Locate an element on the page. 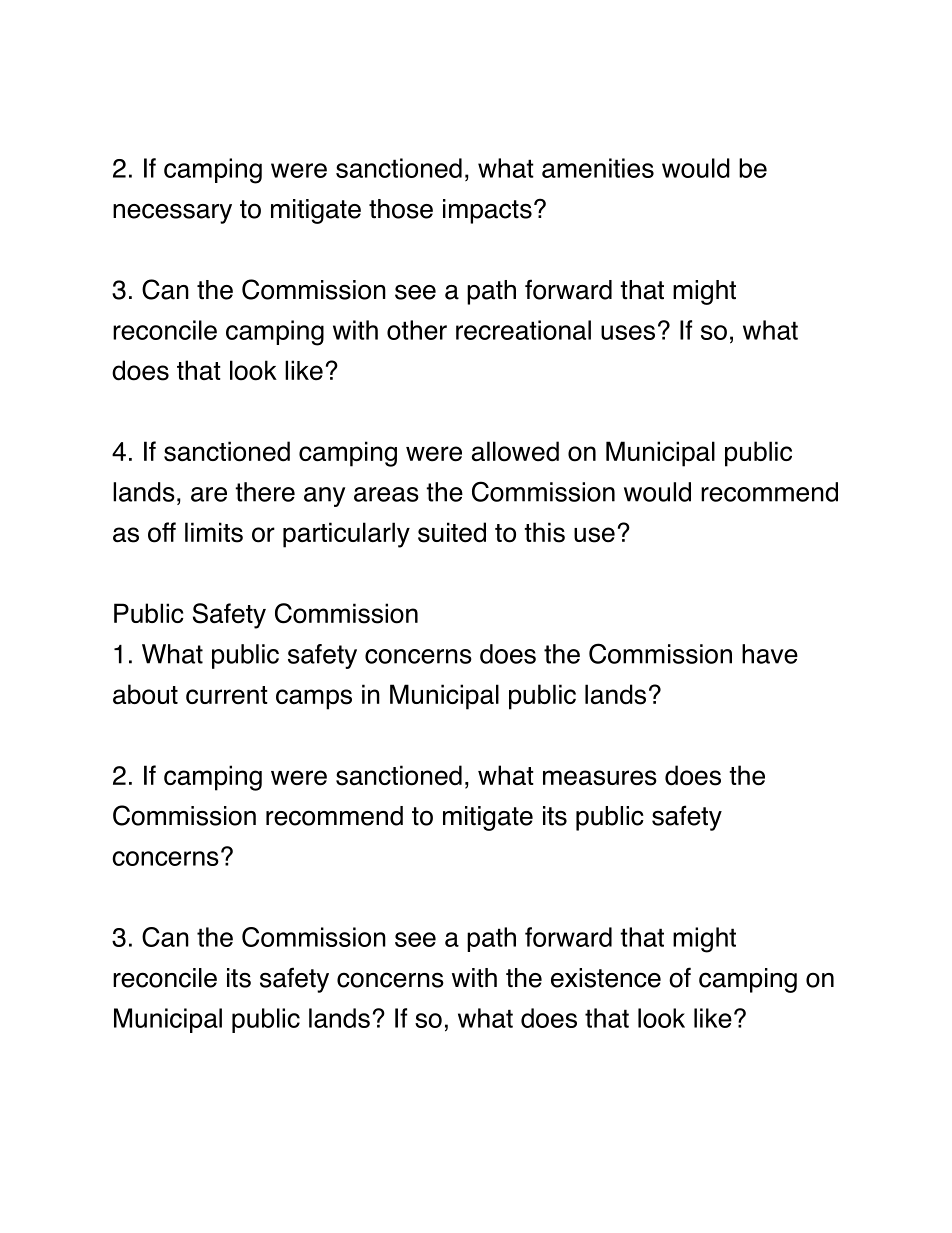 This image has width=952, height=1233. uses is located at coordinates (628, 332).
